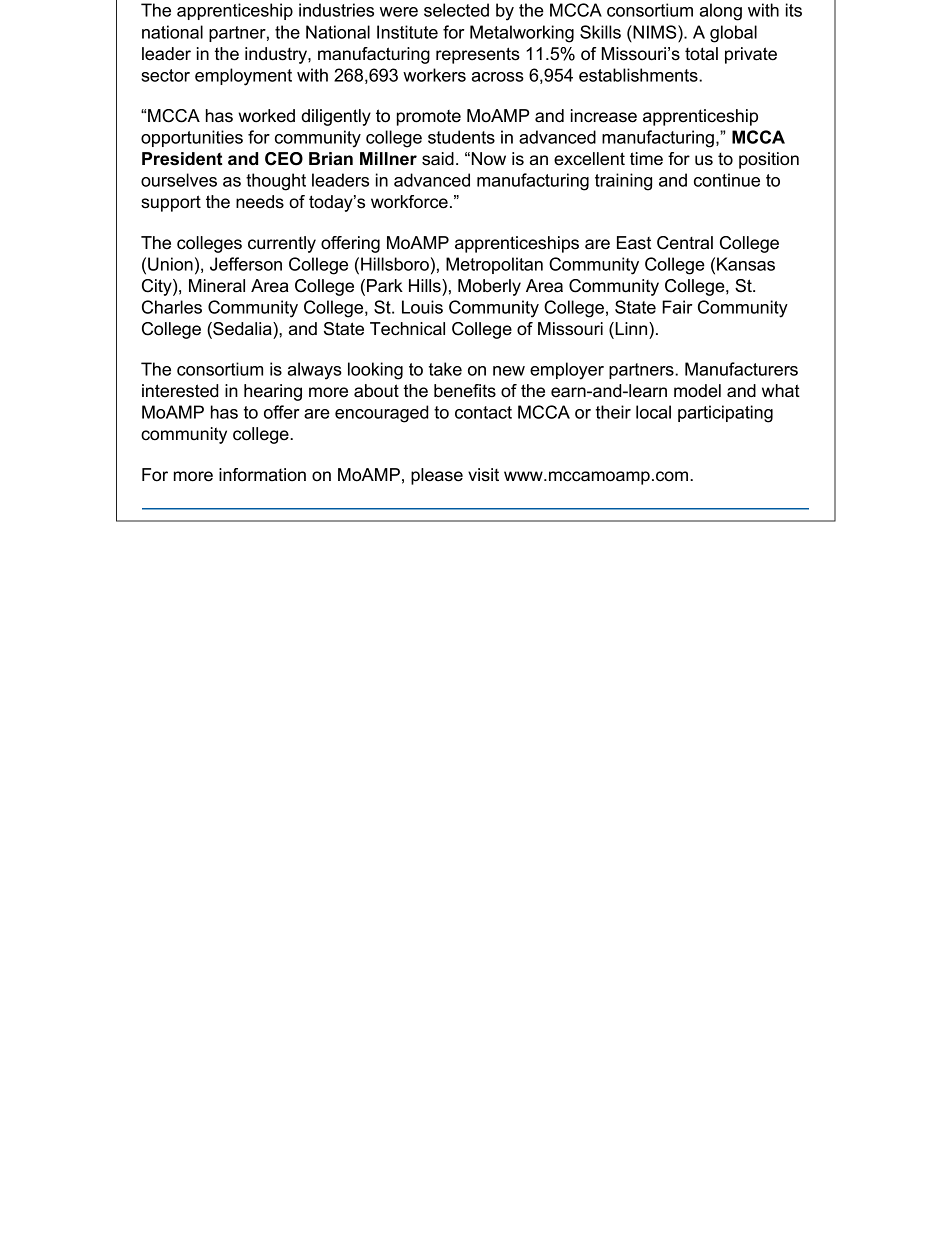 The width and height of the screenshot is (952, 1233). Describe the element at coordinates (646, 159) in the screenshot. I see `time` at that location.
